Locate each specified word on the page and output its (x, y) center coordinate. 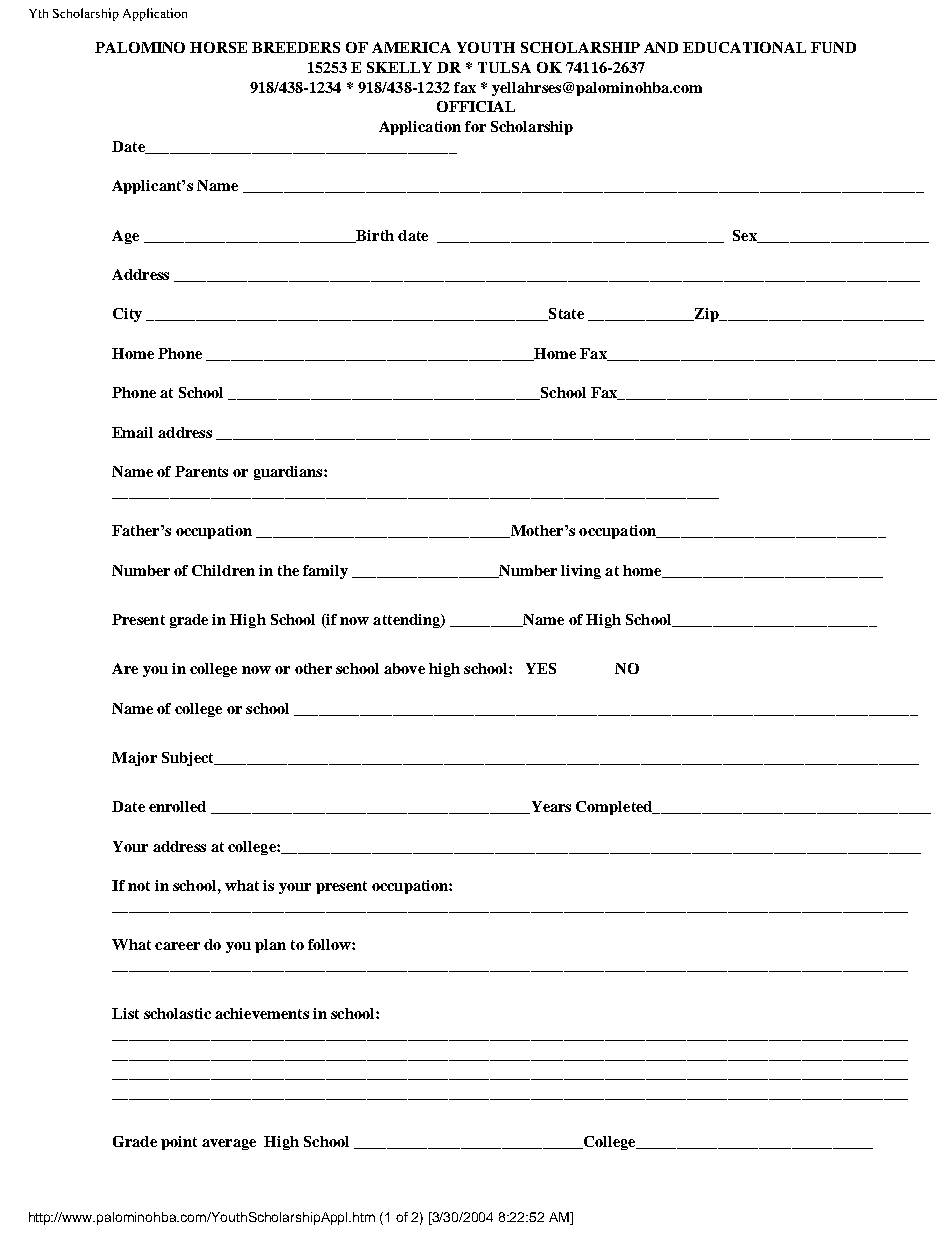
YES (541, 668)
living (581, 572)
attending (407, 621)
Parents (201, 471)
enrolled (177, 806)
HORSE (218, 47)
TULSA (504, 67)
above (404, 668)
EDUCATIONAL (744, 47)
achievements (262, 1013)
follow (330, 944)
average (229, 1144)
